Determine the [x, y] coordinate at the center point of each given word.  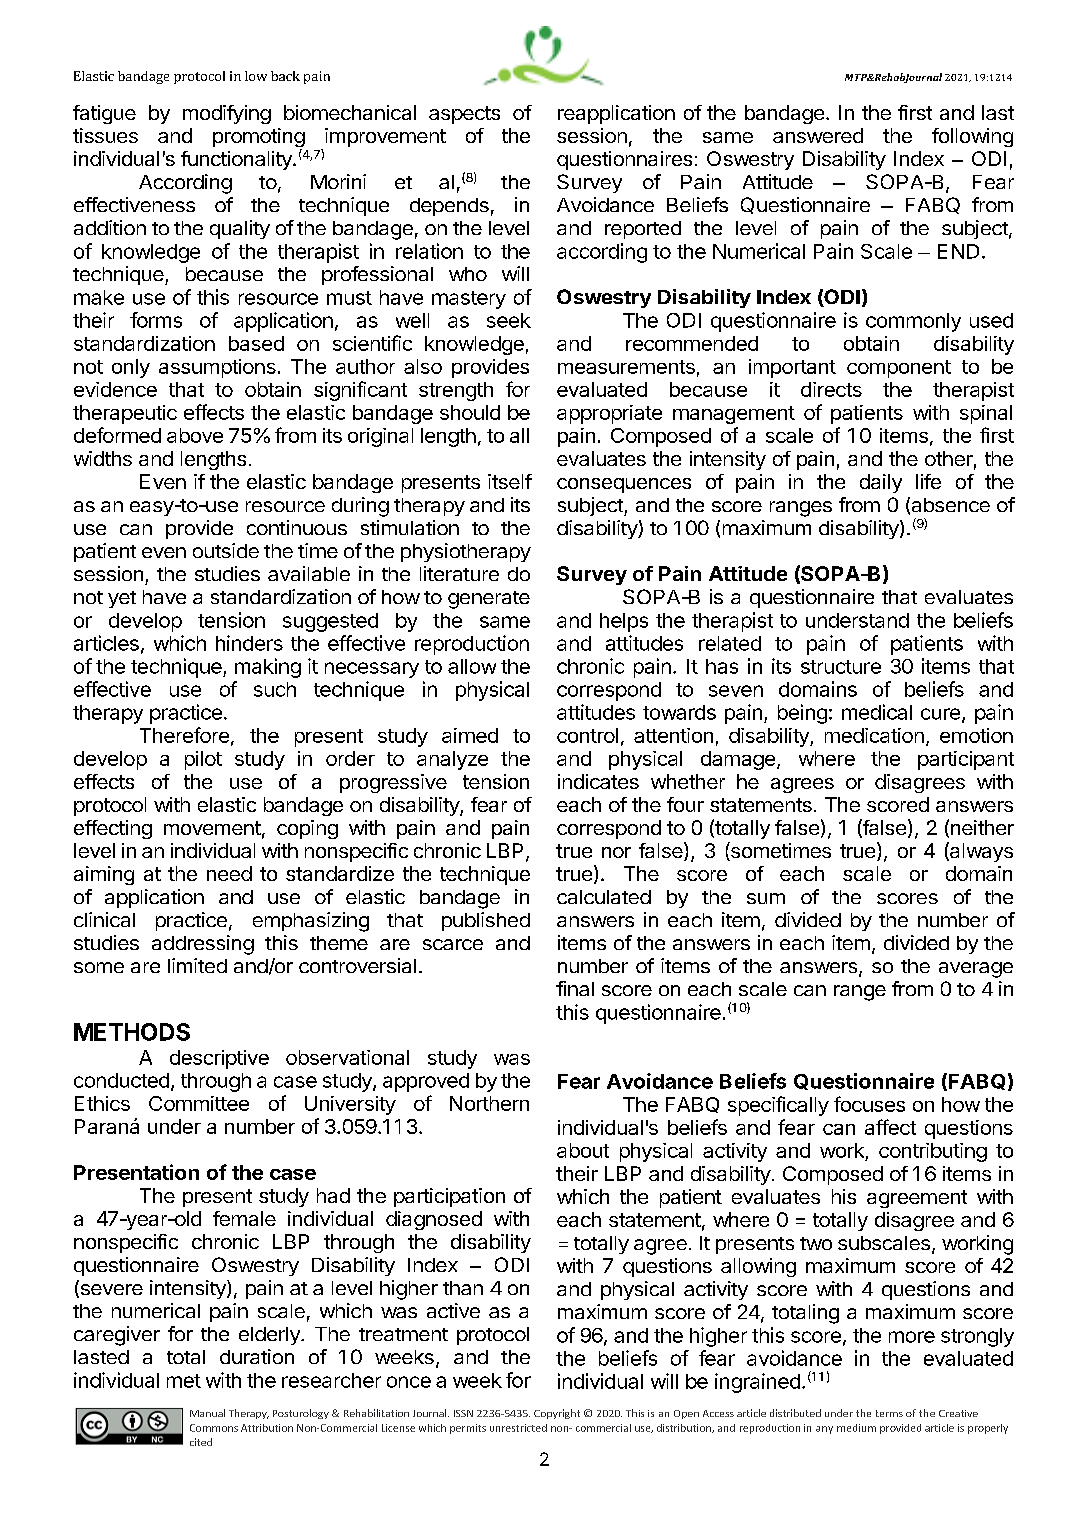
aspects [464, 115]
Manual [207, 1413]
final [575, 988]
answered [818, 135]
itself [510, 481]
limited [197, 965]
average [976, 970]
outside [226, 550]
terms [889, 1413]
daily [881, 483]
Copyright [557, 1414]
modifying [227, 114]
